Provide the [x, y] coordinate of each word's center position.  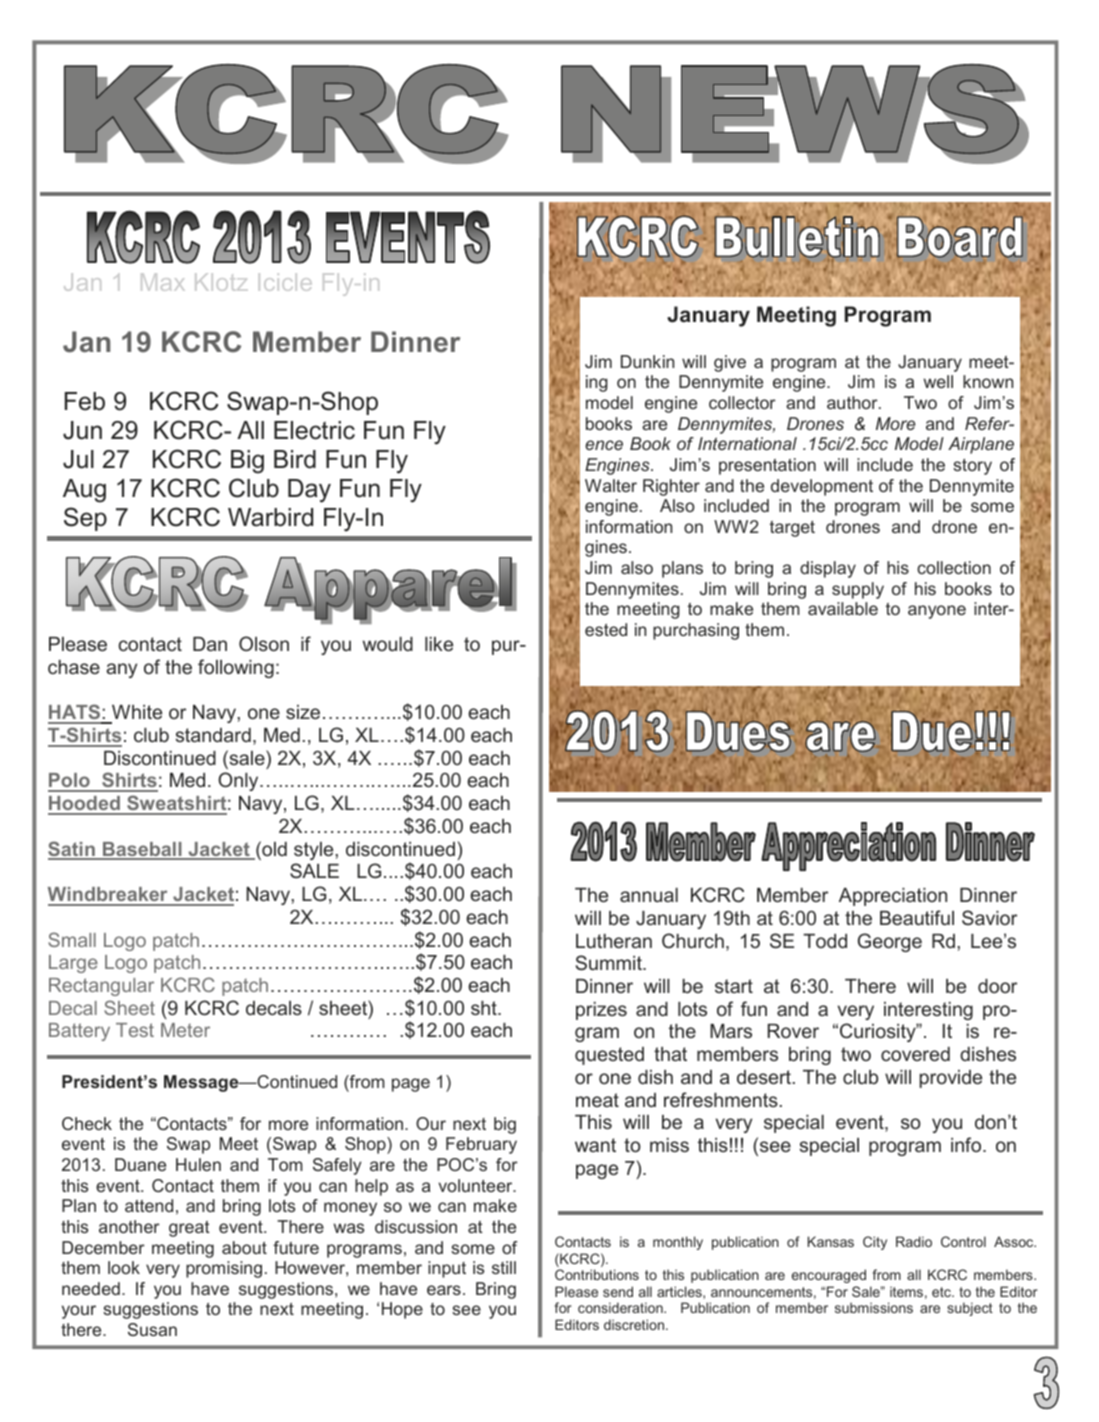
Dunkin [647, 361]
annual [649, 895]
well [938, 381]
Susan [152, 1329]
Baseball [142, 850]
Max [163, 282]
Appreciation [893, 897]
